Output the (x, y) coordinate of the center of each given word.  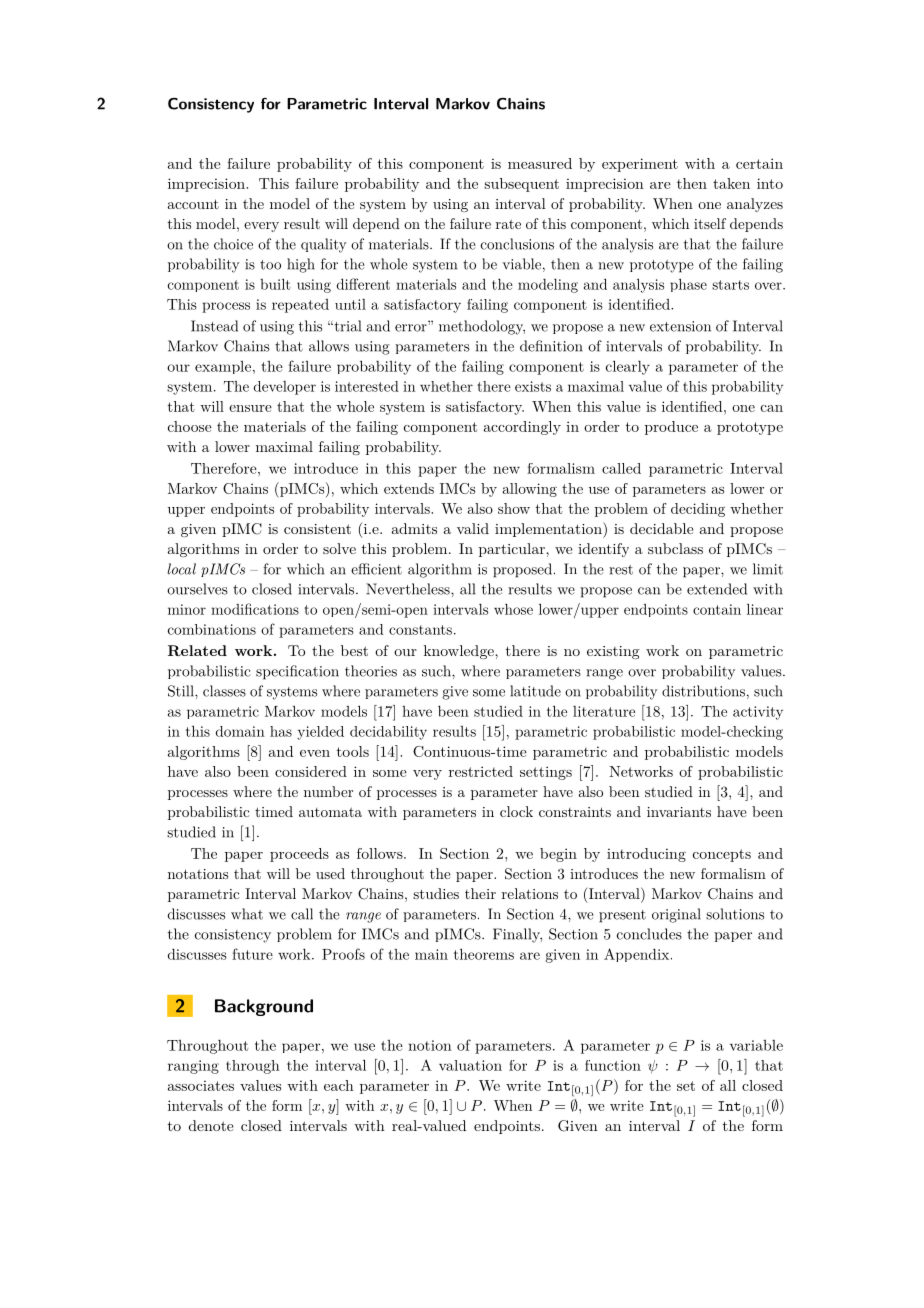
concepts (722, 855)
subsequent (521, 185)
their (480, 893)
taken (731, 183)
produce (671, 428)
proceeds (299, 855)
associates (201, 1085)
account (193, 204)
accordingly (522, 428)
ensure (250, 408)
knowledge (460, 652)
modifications (255, 609)
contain (717, 609)
